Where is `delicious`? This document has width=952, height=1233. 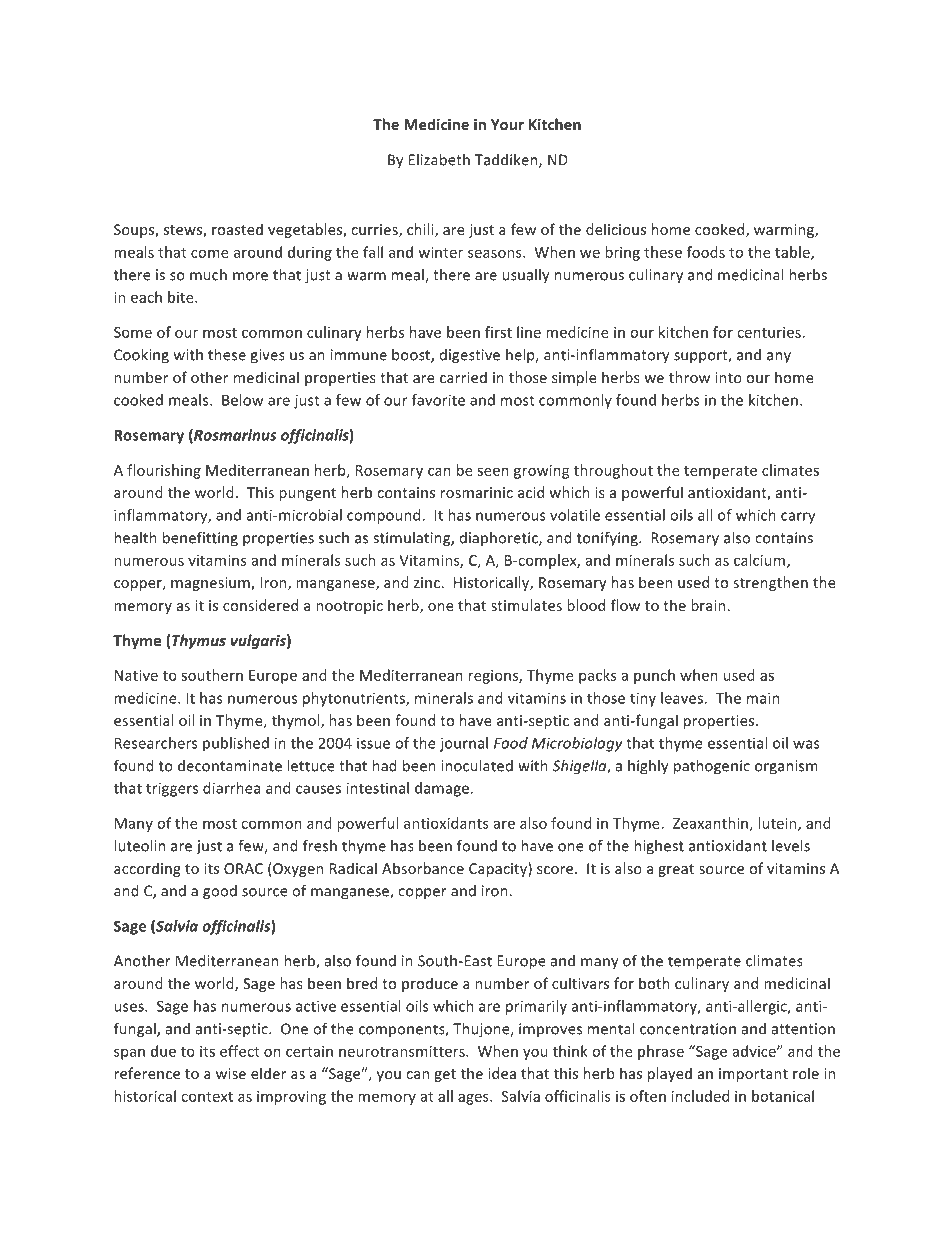
delicious is located at coordinates (616, 229).
